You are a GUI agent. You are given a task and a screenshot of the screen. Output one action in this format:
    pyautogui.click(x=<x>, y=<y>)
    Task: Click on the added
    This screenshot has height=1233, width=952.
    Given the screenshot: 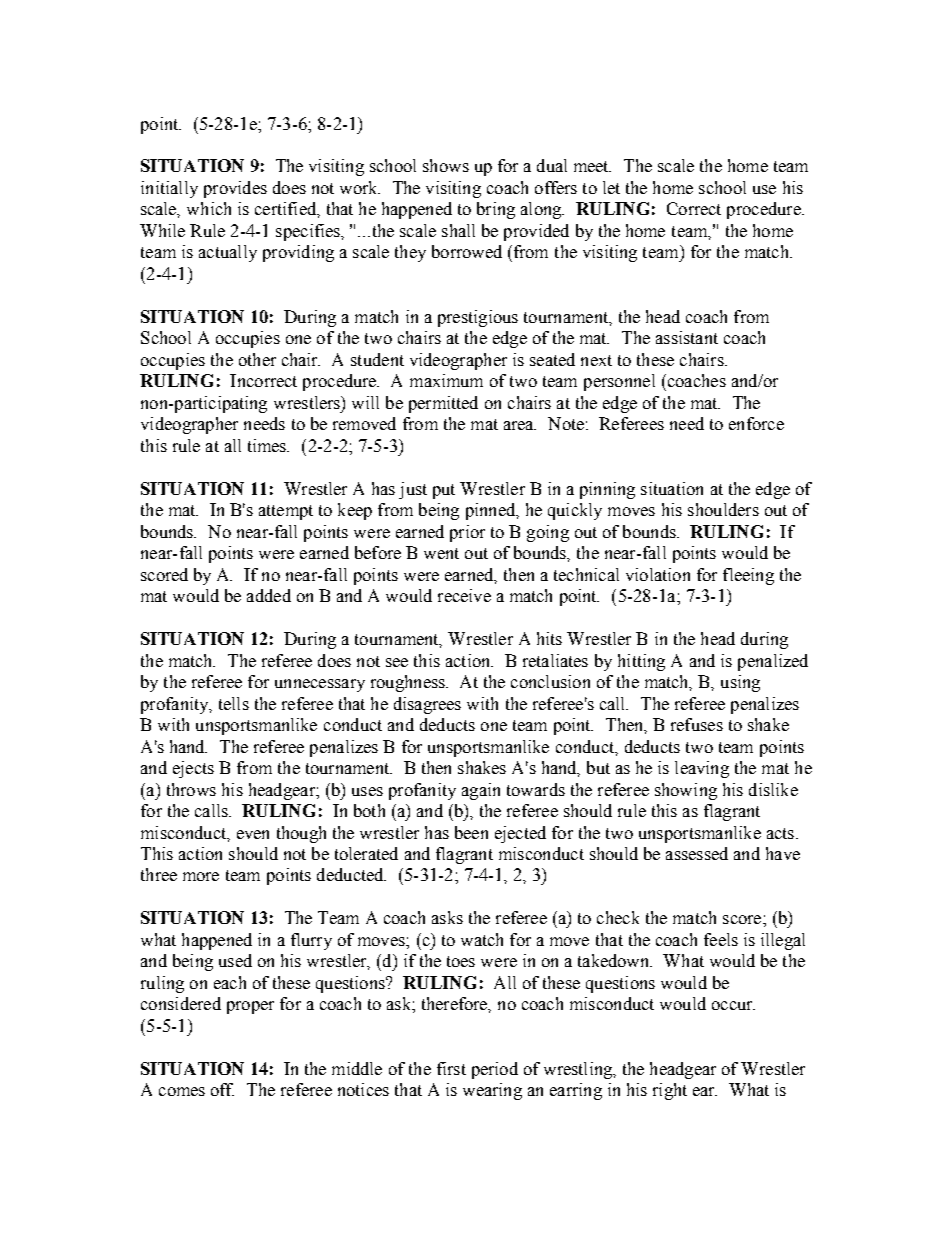 What is the action you would take?
    pyautogui.click(x=269, y=595)
